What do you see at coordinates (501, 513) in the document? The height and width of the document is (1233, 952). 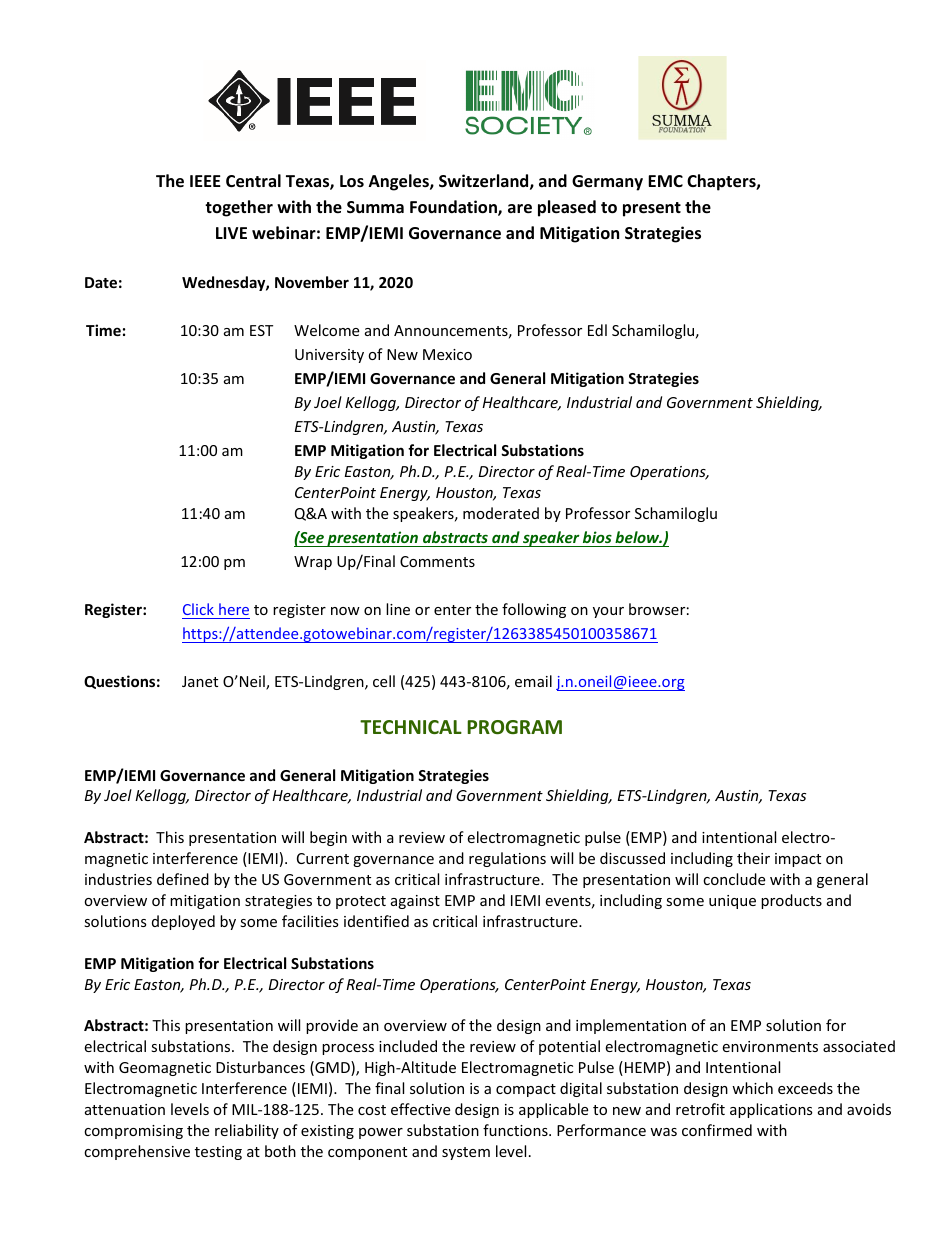 I see `moderated` at bounding box center [501, 513].
